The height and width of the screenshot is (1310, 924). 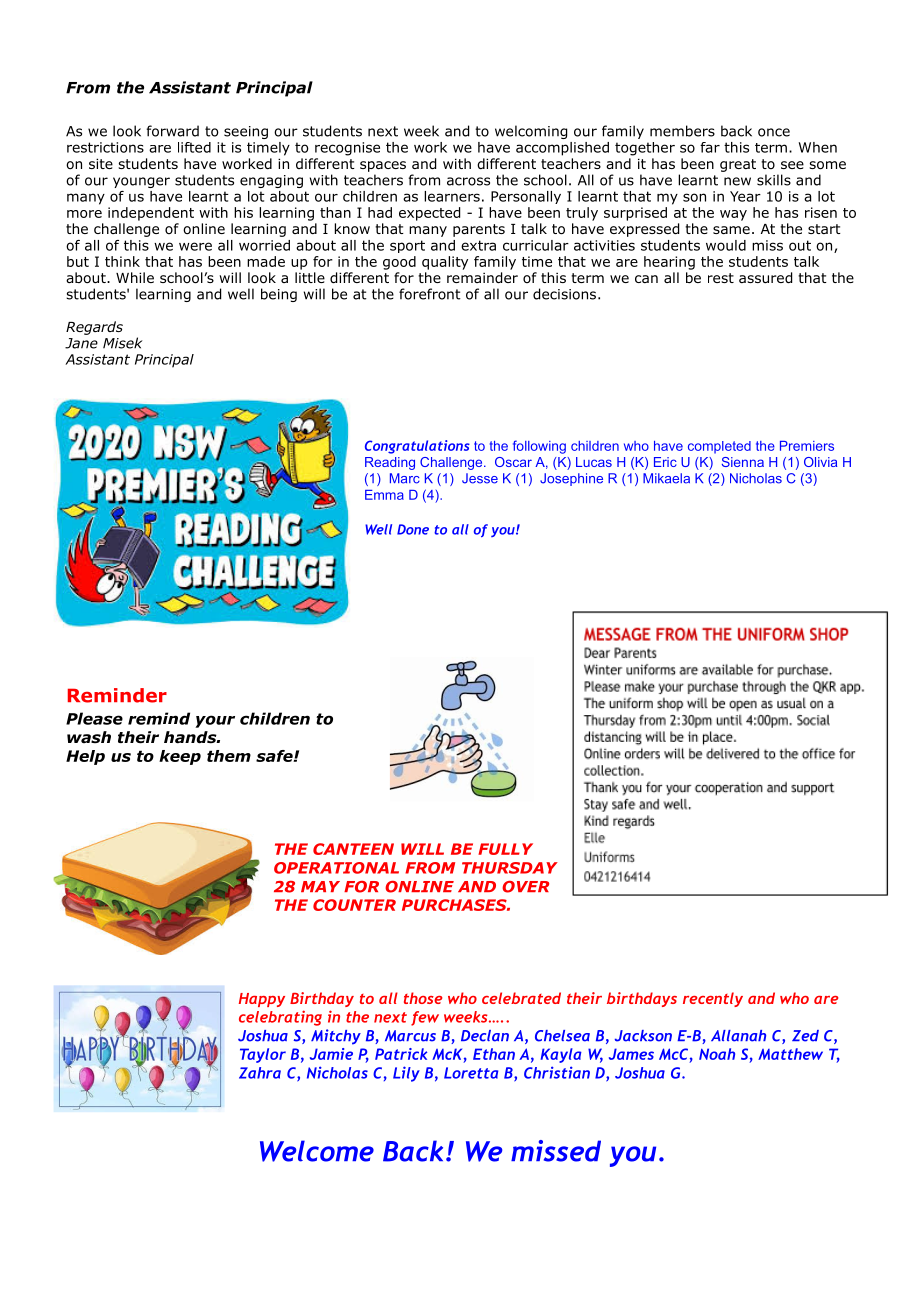 What do you see at coordinates (260, 1073) in the screenshot?
I see `Zahra` at bounding box center [260, 1073].
